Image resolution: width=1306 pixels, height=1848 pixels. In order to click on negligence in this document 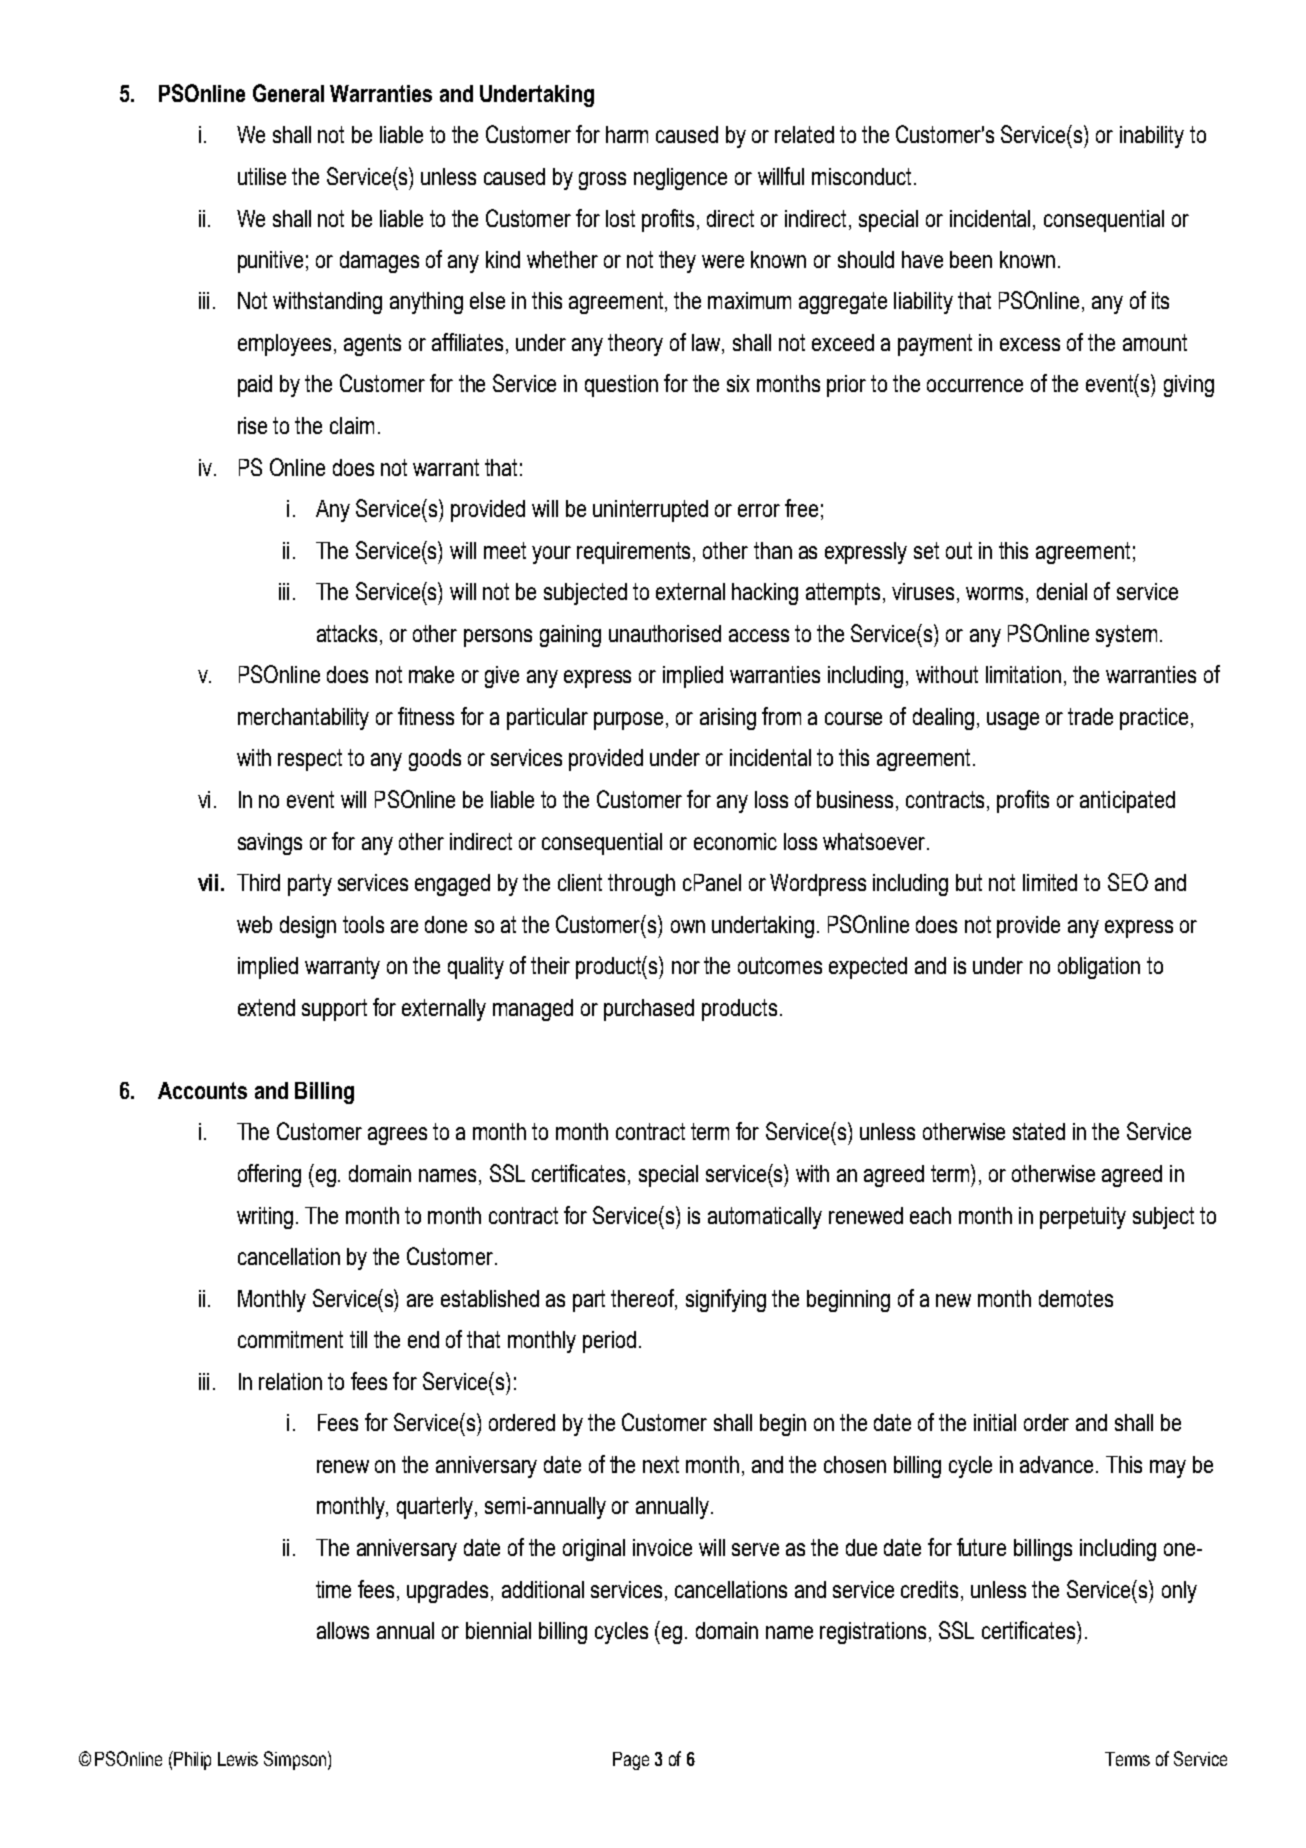, I will do `click(680, 179)`.
